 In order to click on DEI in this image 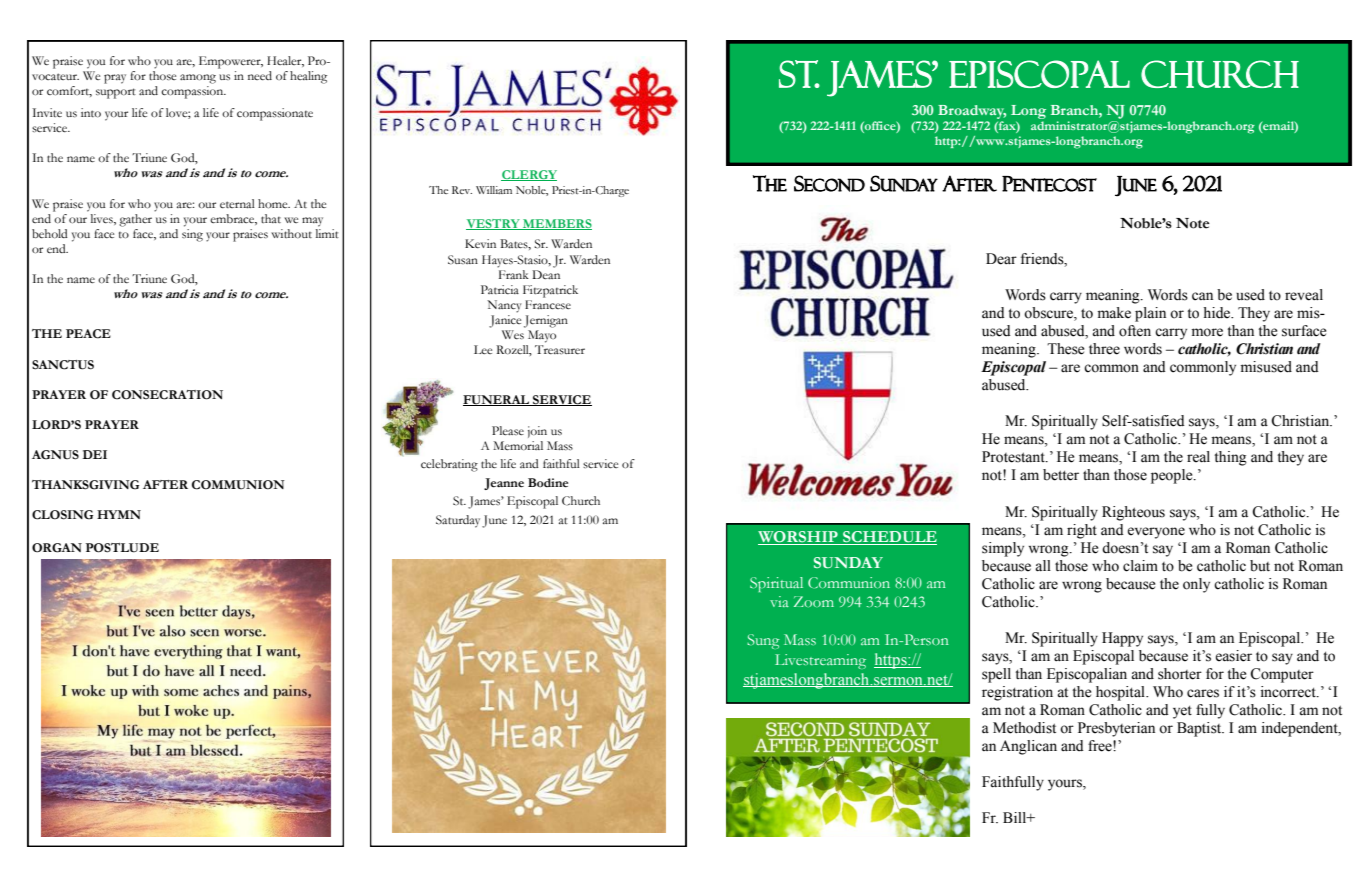, I will do `click(95, 454)`.
